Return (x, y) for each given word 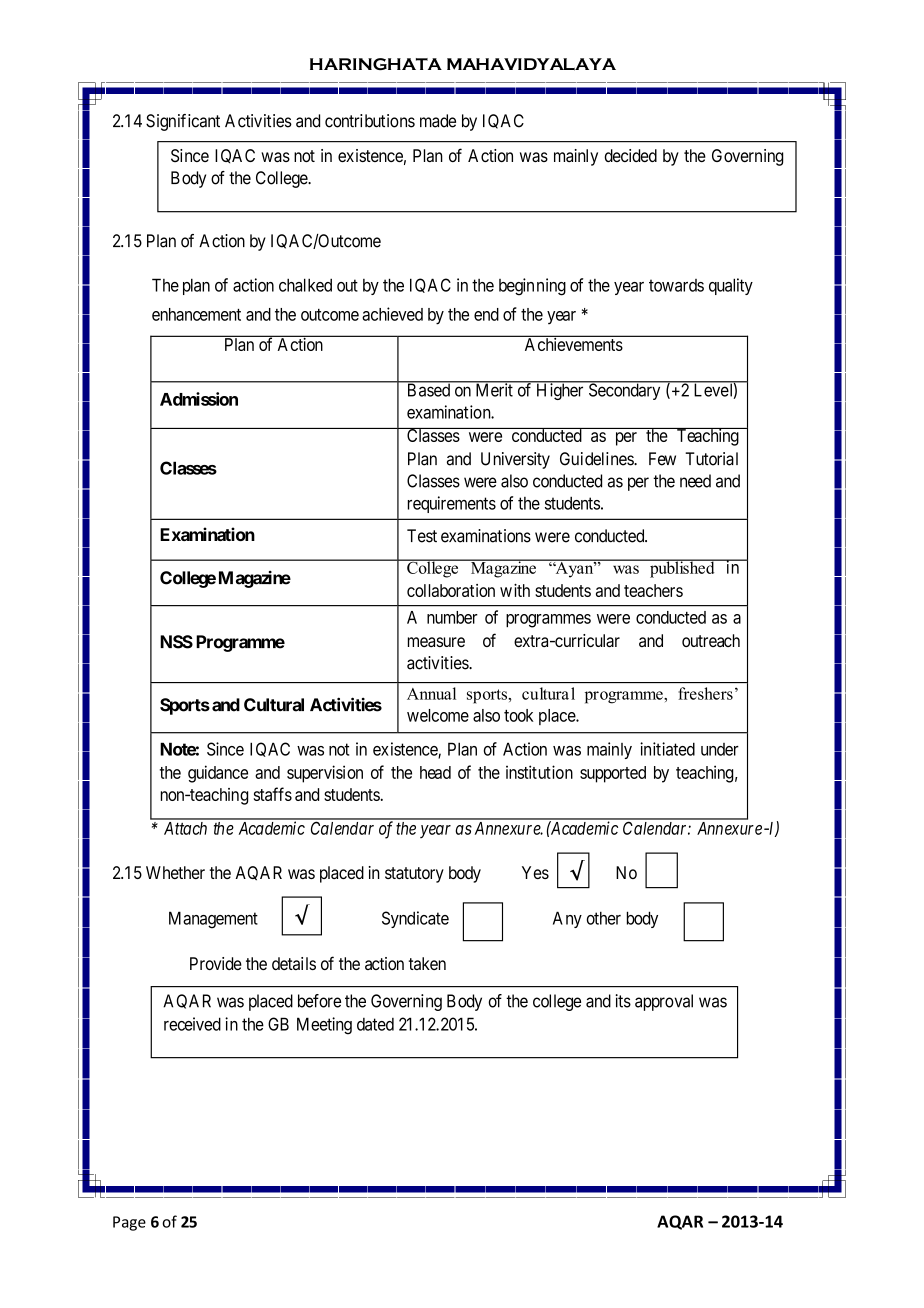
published (682, 568)
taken (427, 963)
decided (630, 155)
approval (664, 1002)
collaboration (451, 590)
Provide (216, 963)
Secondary (624, 391)
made (438, 121)
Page (129, 1223)
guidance (218, 774)
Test (422, 536)
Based (428, 389)
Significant (183, 122)
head (435, 772)
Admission (199, 399)
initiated (667, 749)
